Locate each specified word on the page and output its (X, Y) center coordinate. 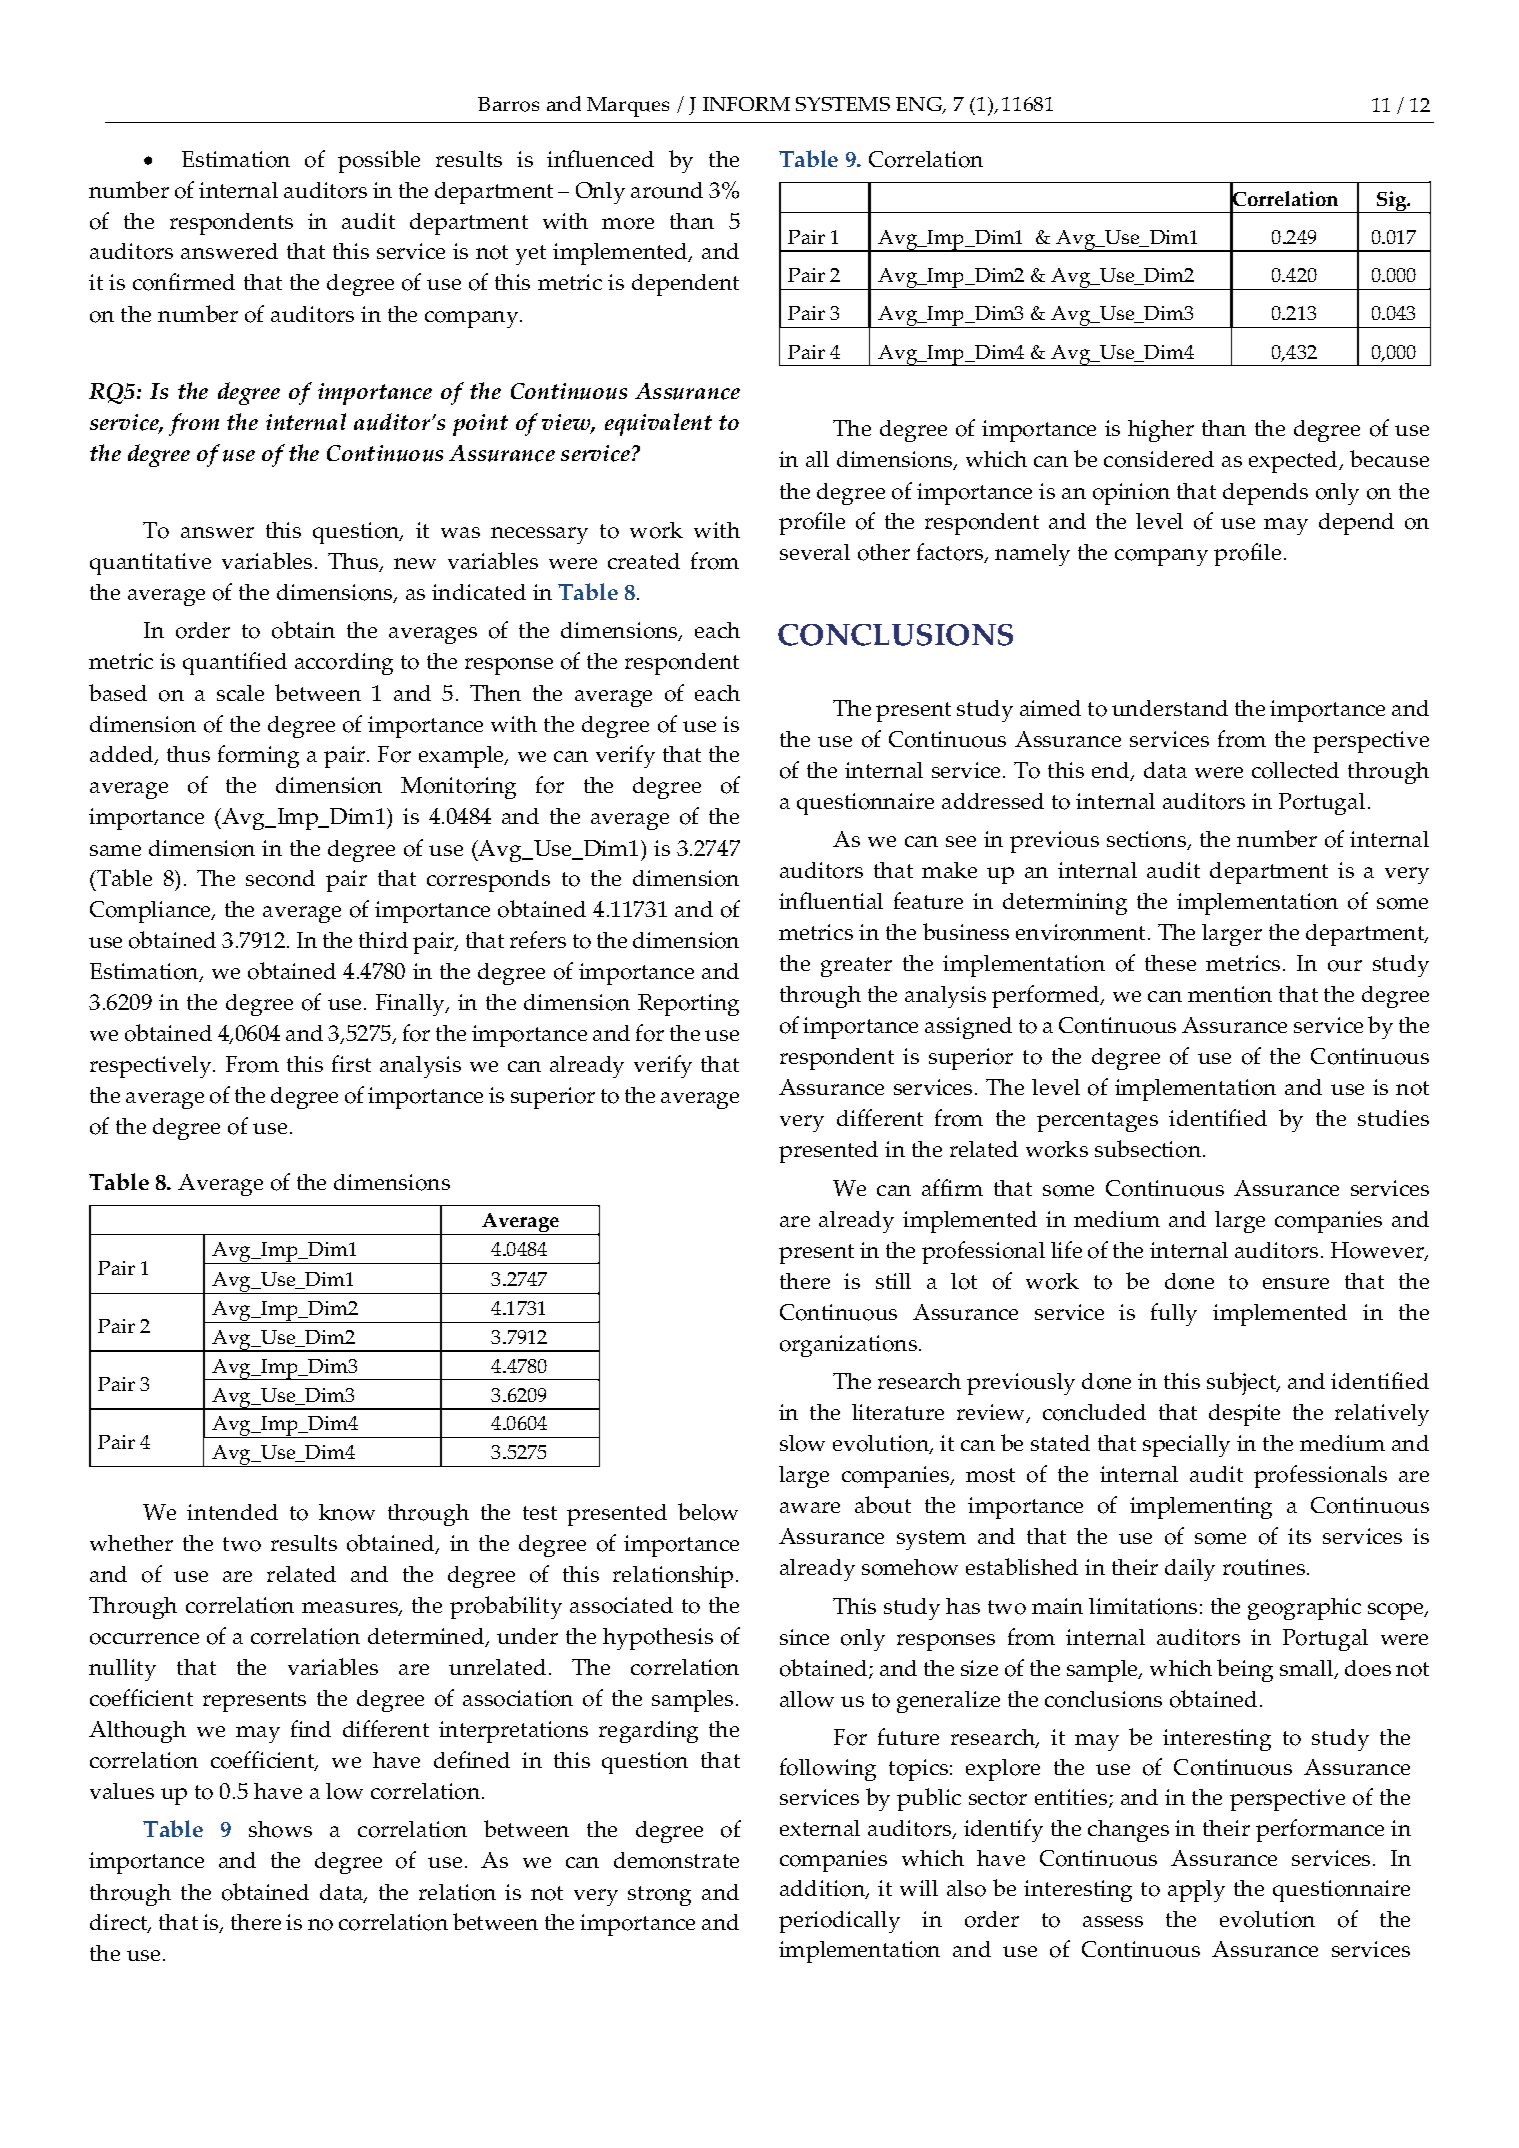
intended (232, 1512)
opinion (1131, 494)
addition (824, 1889)
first (351, 1063)
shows (280, 1829)
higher (1161, 431)
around (667, 190)
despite (1244, 1415)
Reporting (688, 1005)
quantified (235, 663)
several (815, 552)
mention (1230, 994)
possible (379, 161)
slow (802, 1443)
